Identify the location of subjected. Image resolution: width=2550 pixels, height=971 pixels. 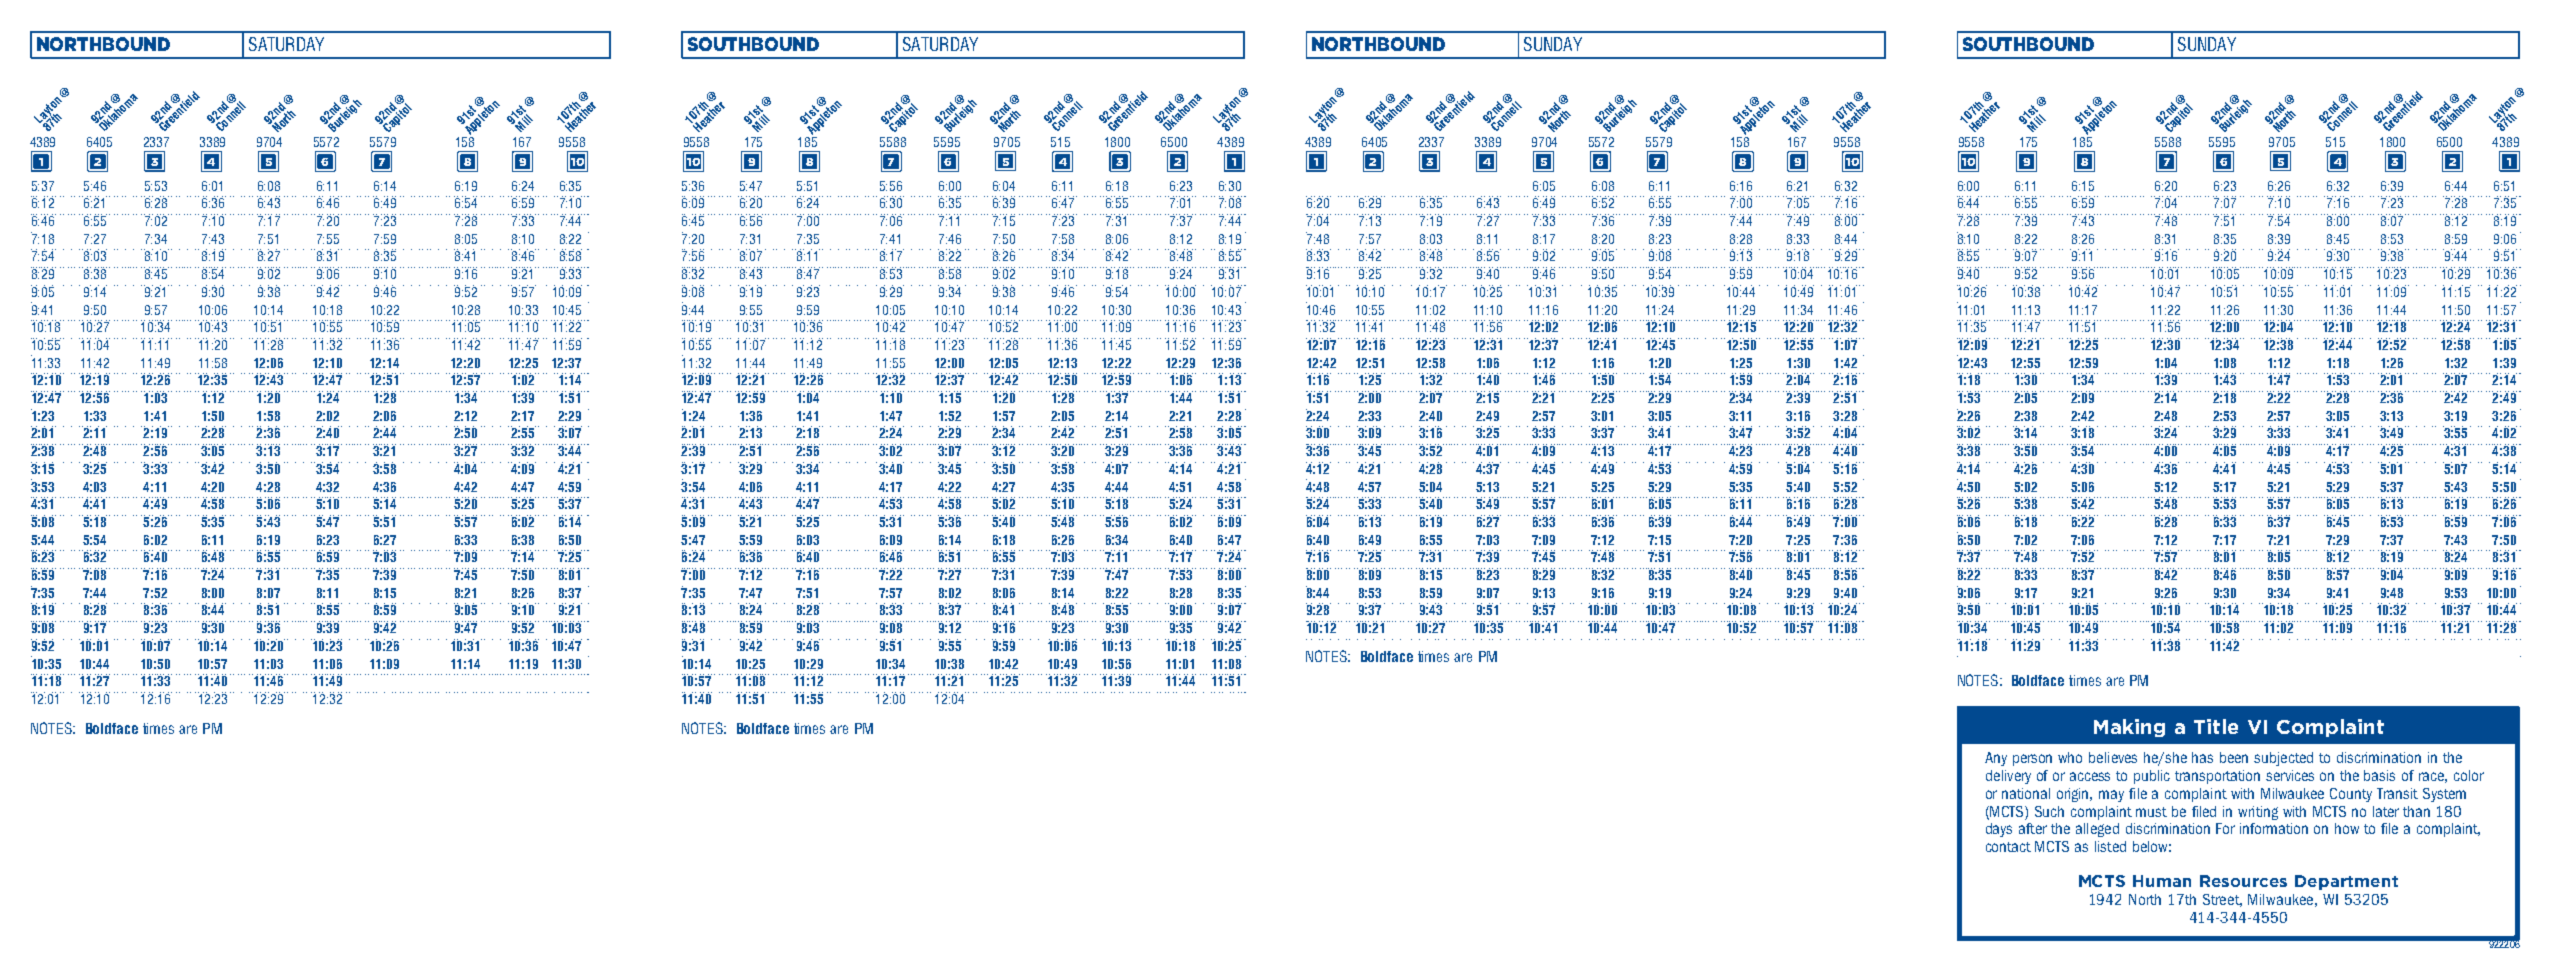
(2283, 759).
